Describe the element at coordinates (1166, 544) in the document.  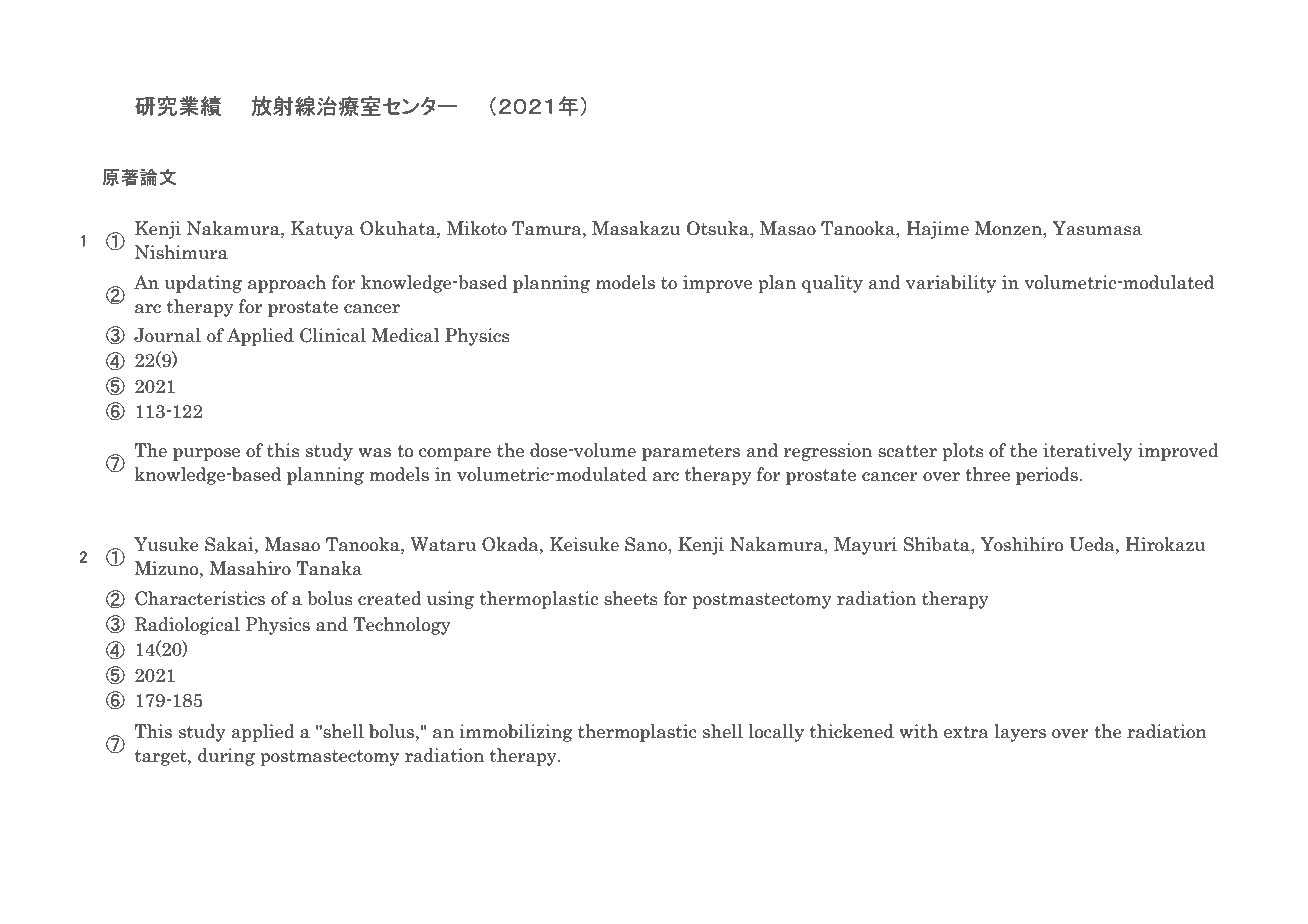
I see `Hirokazu` at that location.
